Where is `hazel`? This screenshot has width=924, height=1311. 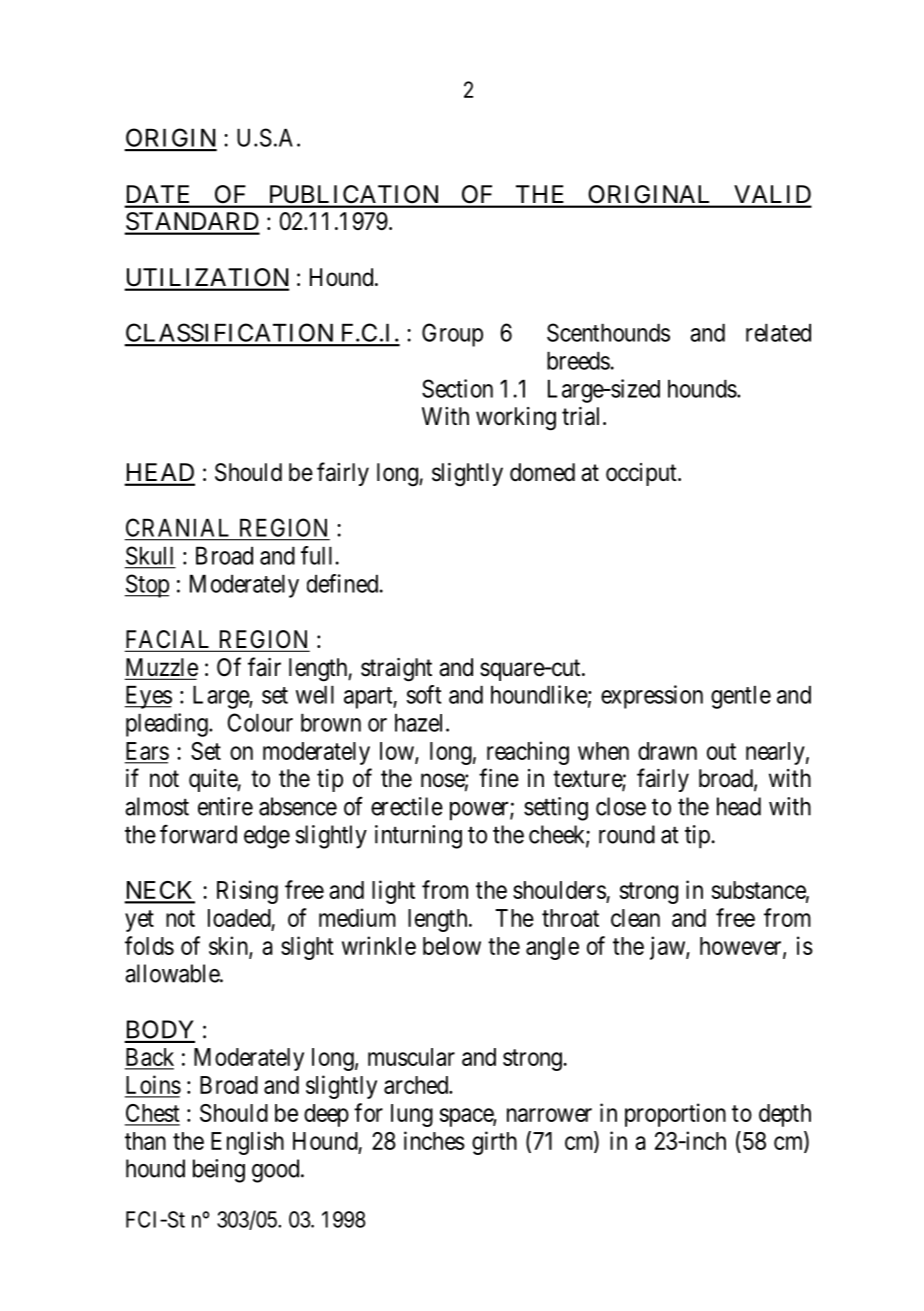
hazel is located at coordinates (421, 723).
